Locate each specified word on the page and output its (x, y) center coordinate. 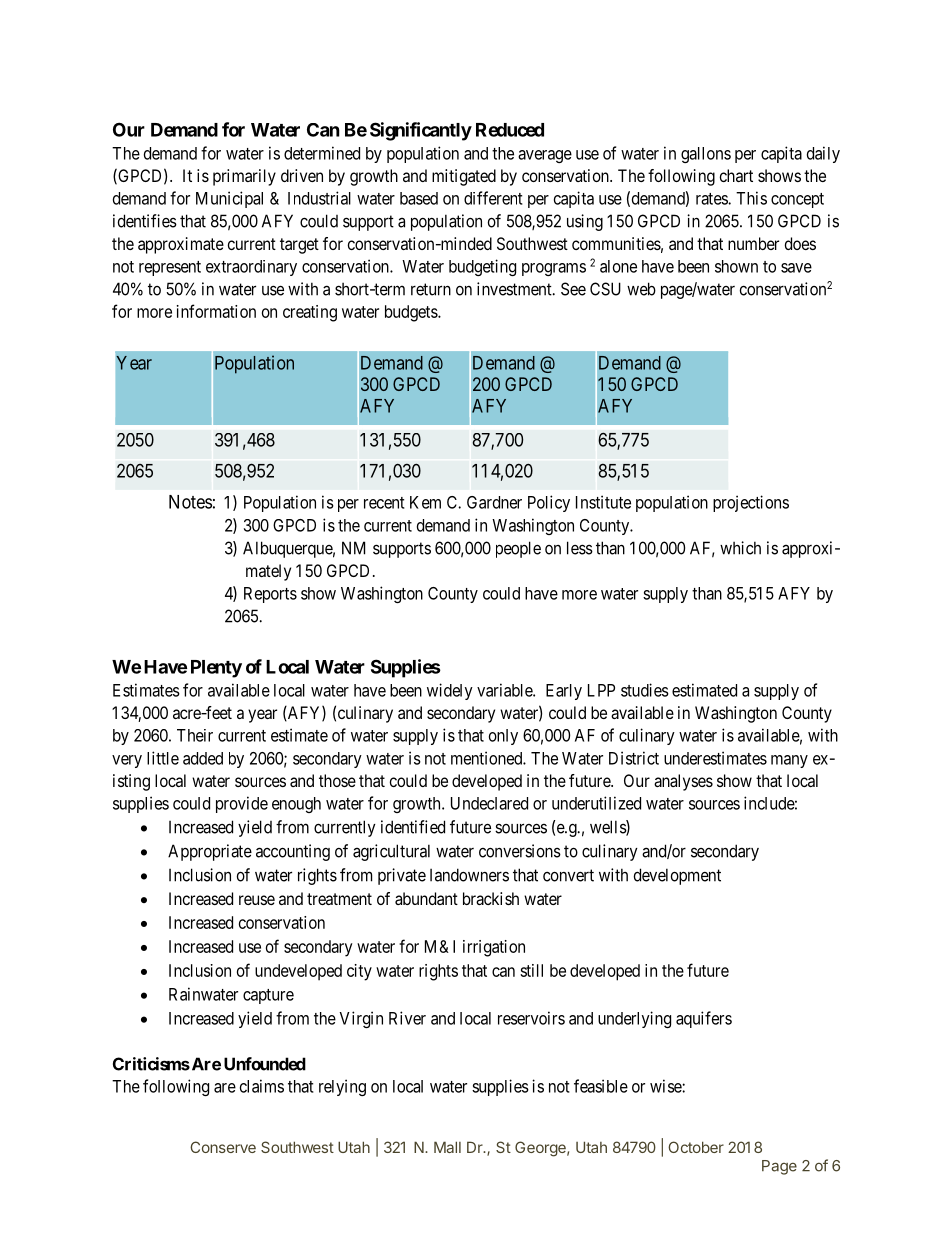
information (216, 311)
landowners (469, 875)
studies (645, 690)
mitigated (464, 177)
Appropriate (210, 852)
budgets (412, 313)
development (677, 876)
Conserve (223, 1147)
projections (751, 503)
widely (450, 691)
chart (736, 175)
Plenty (216, 669)
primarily (244, 177)
